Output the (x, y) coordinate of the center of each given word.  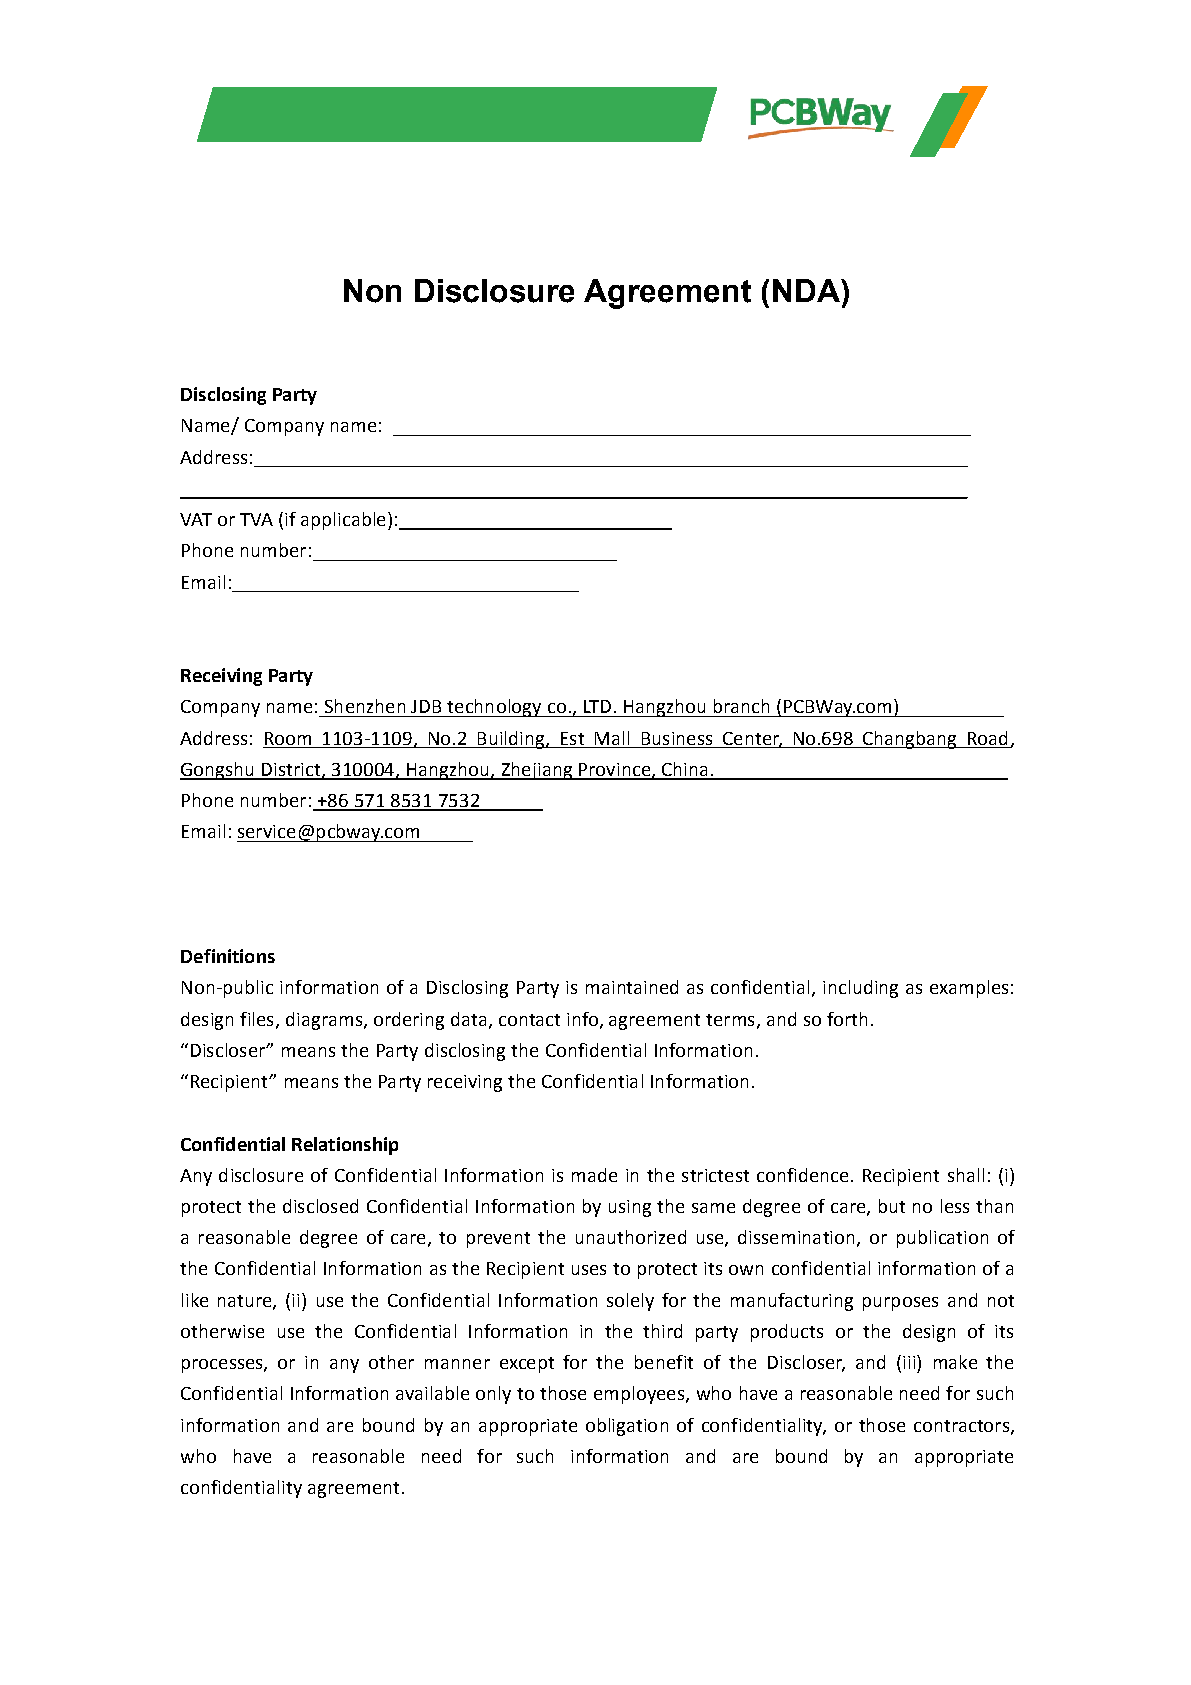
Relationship (345, 1146)
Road (987, 738)
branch (741, 706)
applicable (343, 521)
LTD (597, 706)
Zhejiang (536, 771)
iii (910, 1362)
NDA (807, 290)
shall (966, 1175)
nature (246, 1302)
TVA (256, 519)
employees (640, 1395)
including (860, 989)
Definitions (228, 956)
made (594, 1175)
